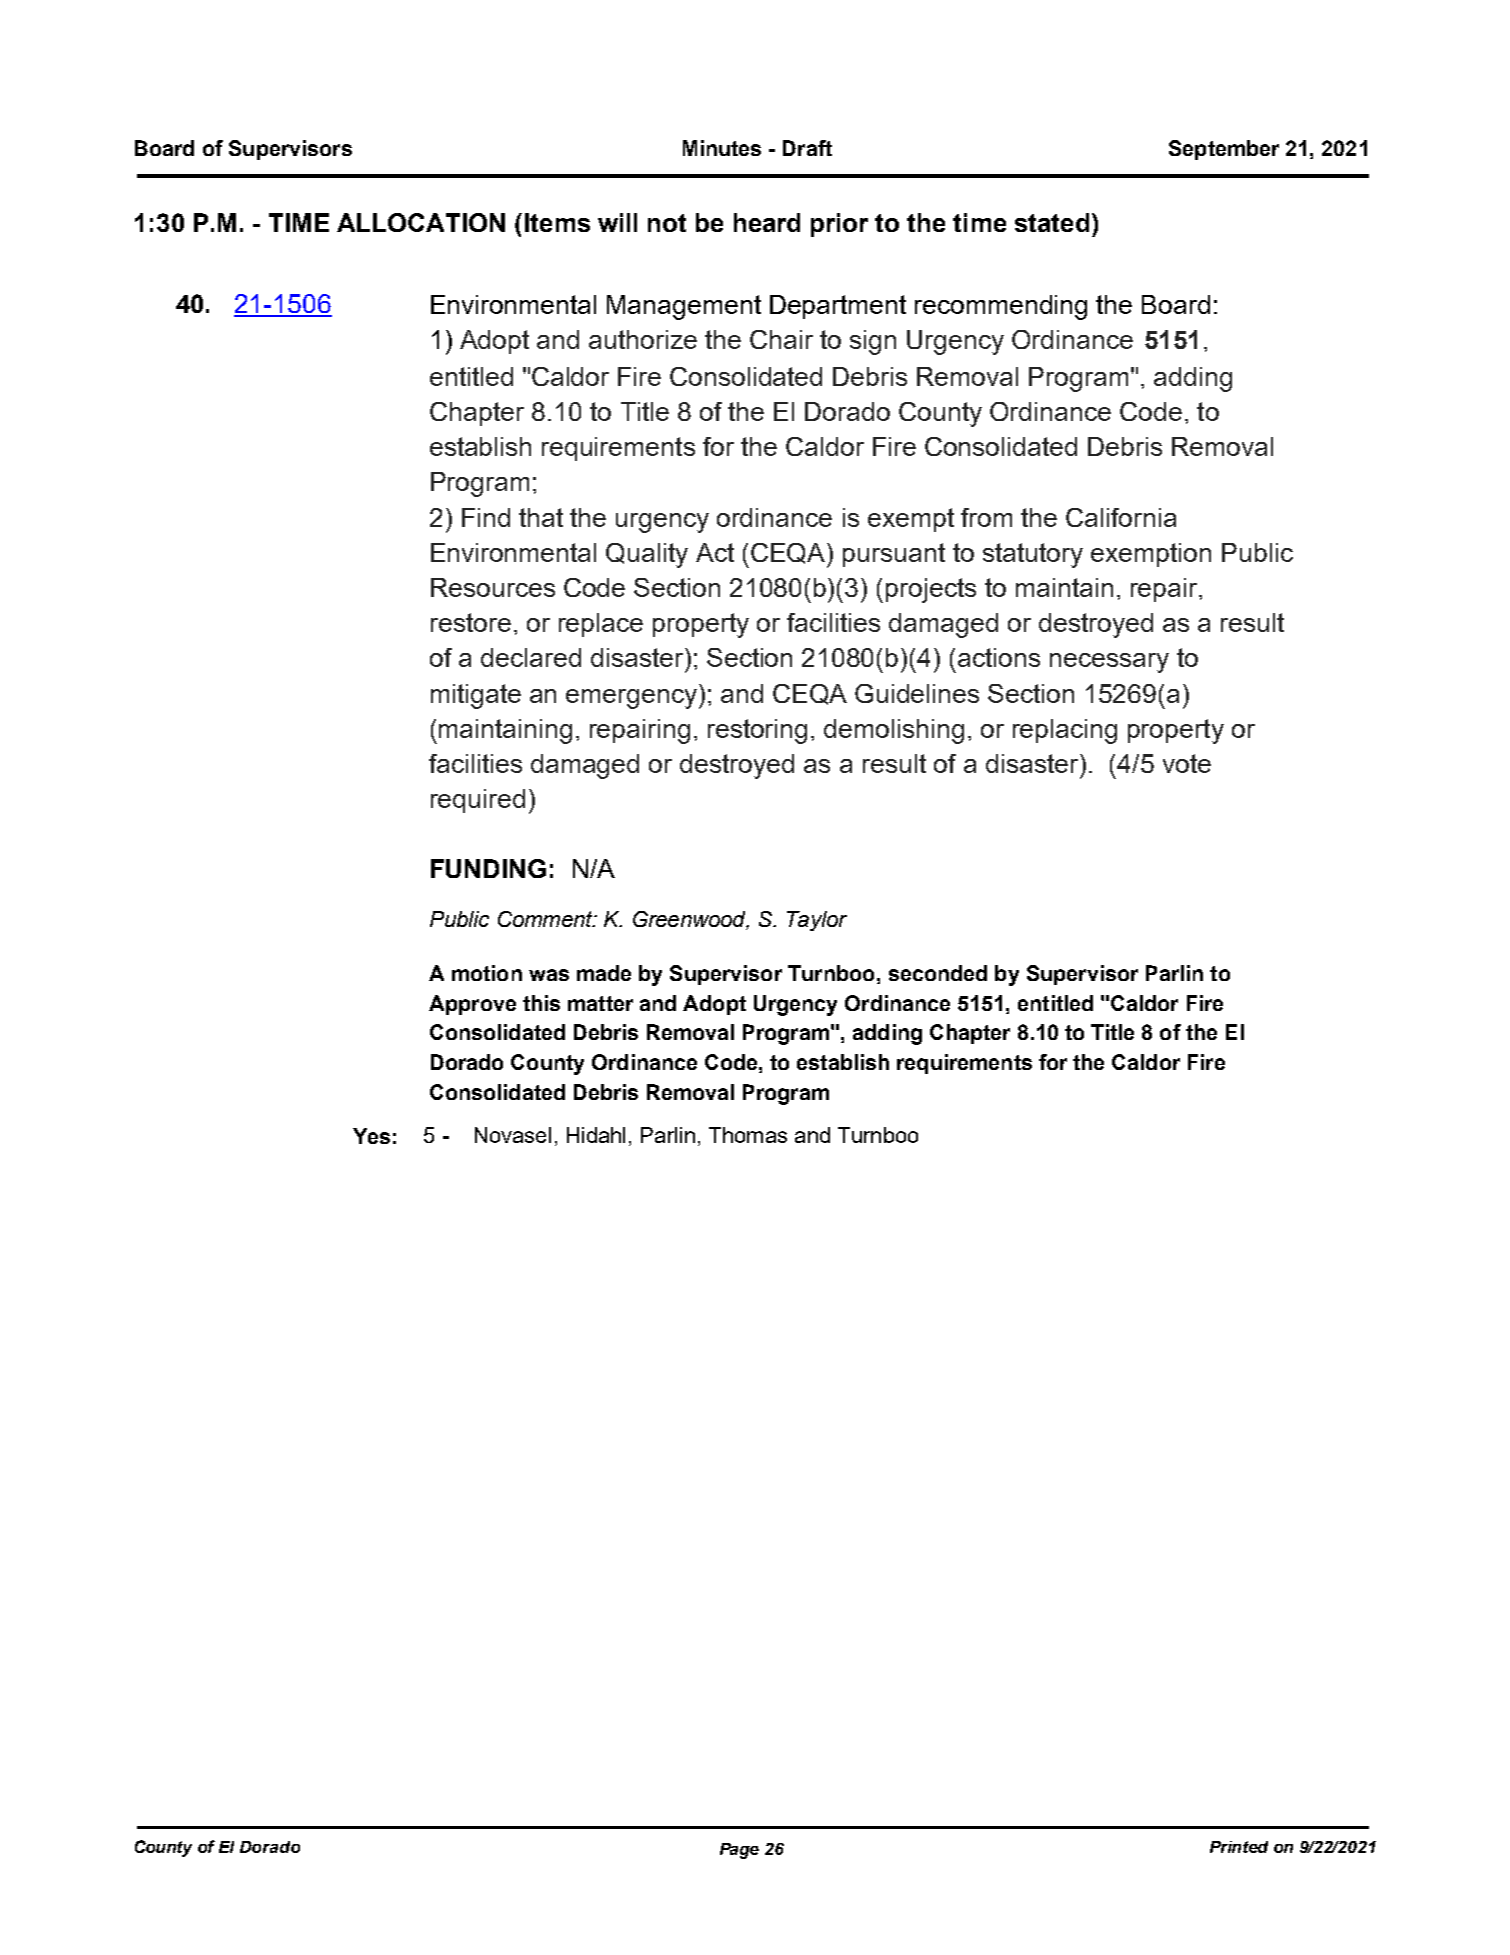  What do you see at coordinates (421, 222) in the screenshot?
I see `ALLOCATION` at bounding box center [421, 222].
